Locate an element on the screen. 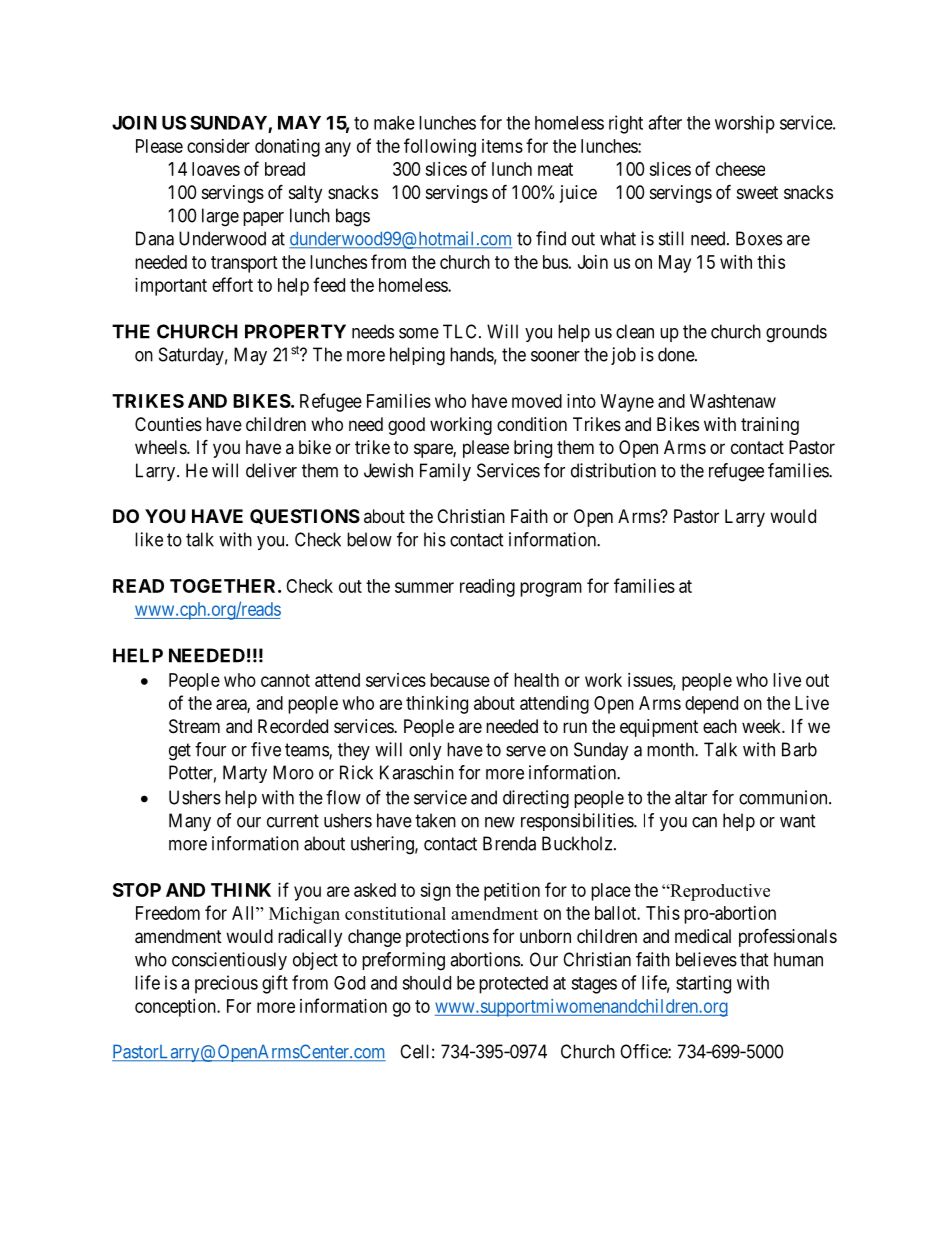 The height and width of the screenshot is (1233, 952). like is located at coordinates (149, 539).
